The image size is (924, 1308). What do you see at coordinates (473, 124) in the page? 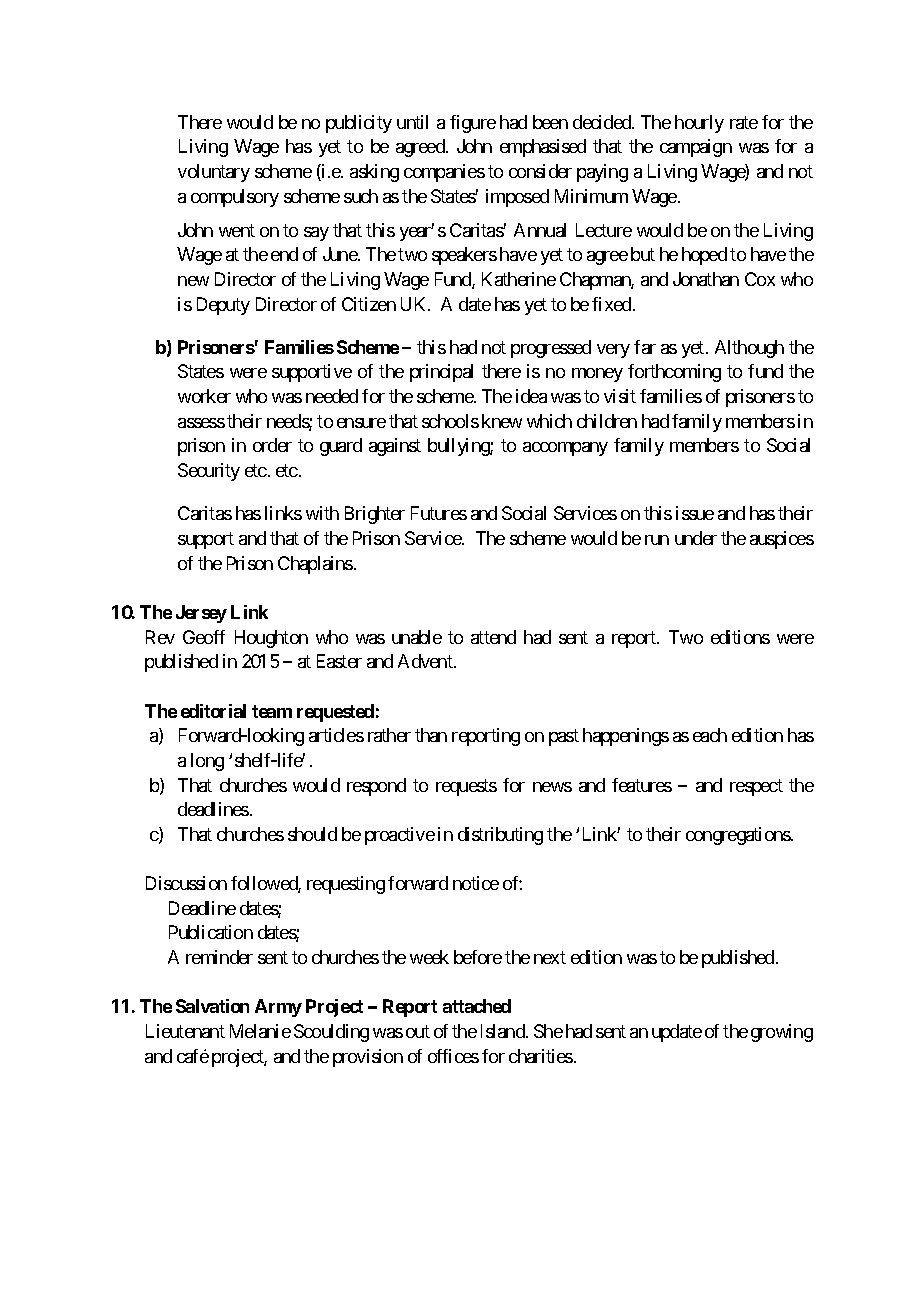
I see `figure` at bounding box center [473, 124].
